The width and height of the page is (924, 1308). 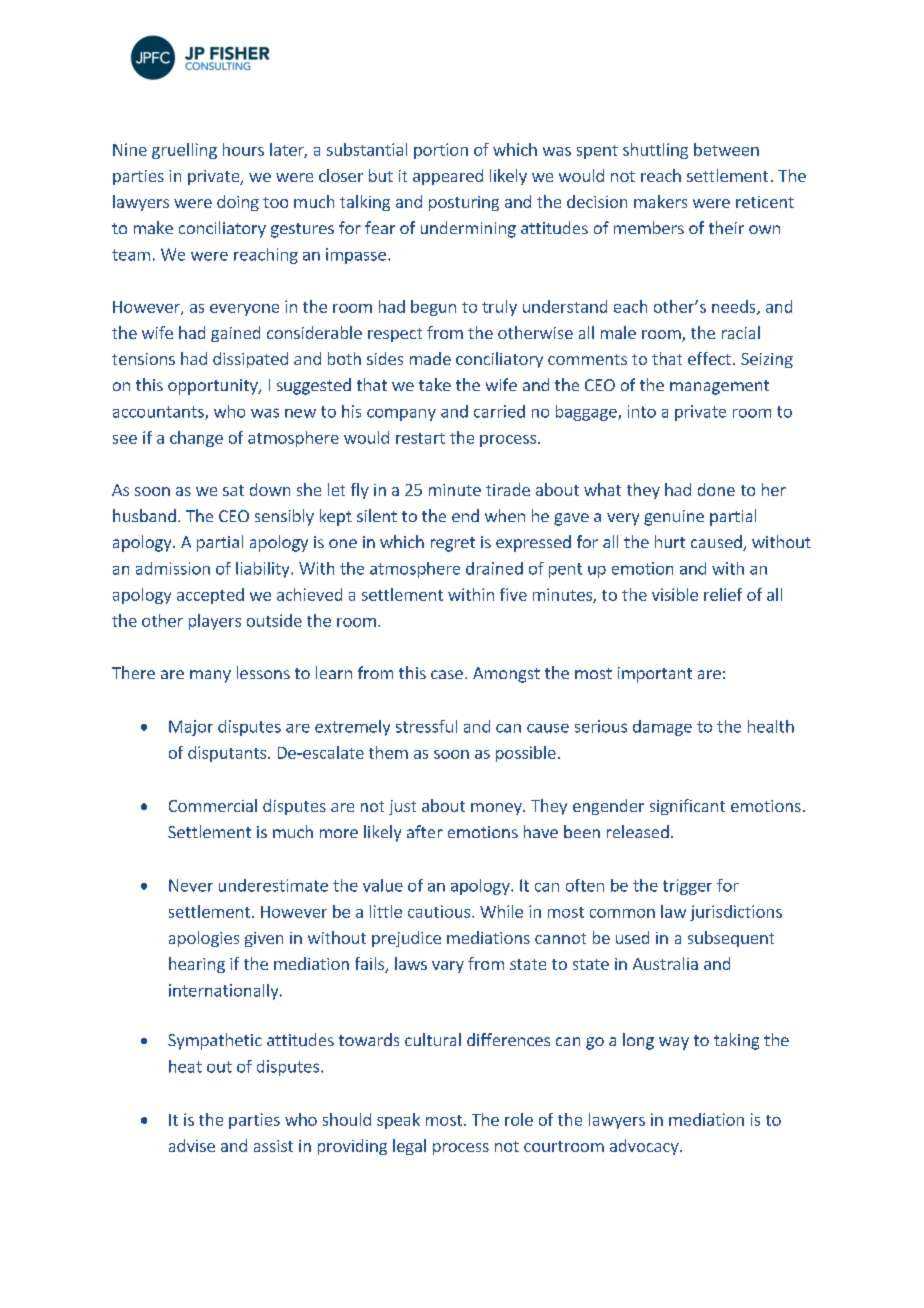 What do you see at coordinates (192, 1145) in the page?
I see `advise` at bounding box center [192, 1145].
